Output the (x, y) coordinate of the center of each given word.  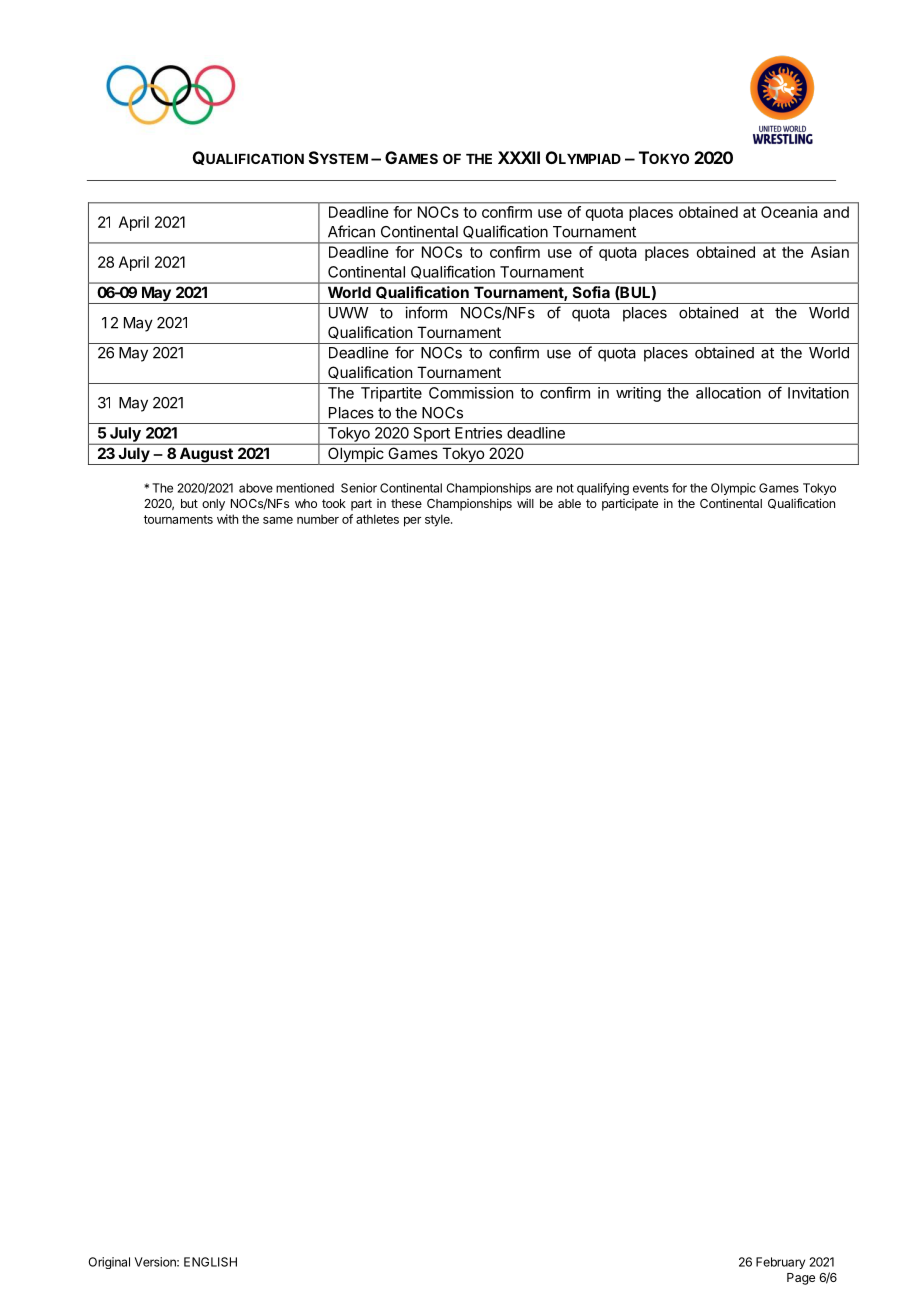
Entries (478, 433)
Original (109, 1263)
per (412, 522)
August (206, 456)
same (278, 520)
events (651, 488)
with (227, 519)
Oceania (789, 212)
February (780, 1263)
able (569, 503)
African (351, 231)
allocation (728, 393)
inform (426, 312)
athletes (377, 519)
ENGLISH (210, 1262)
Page (801, 1279)
